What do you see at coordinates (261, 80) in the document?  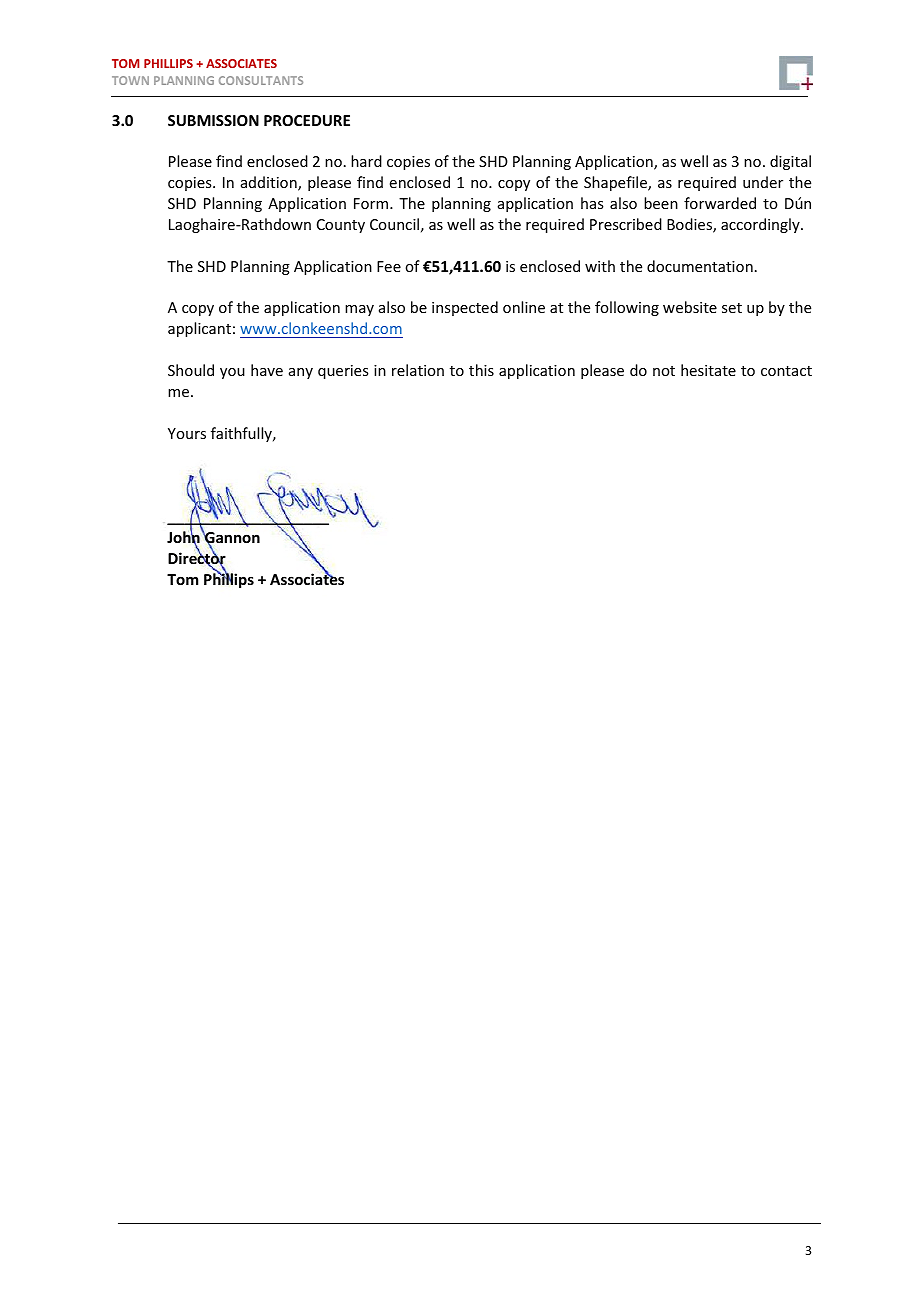 I see `CONSULTANTS` at bounding box center [261, 80].
